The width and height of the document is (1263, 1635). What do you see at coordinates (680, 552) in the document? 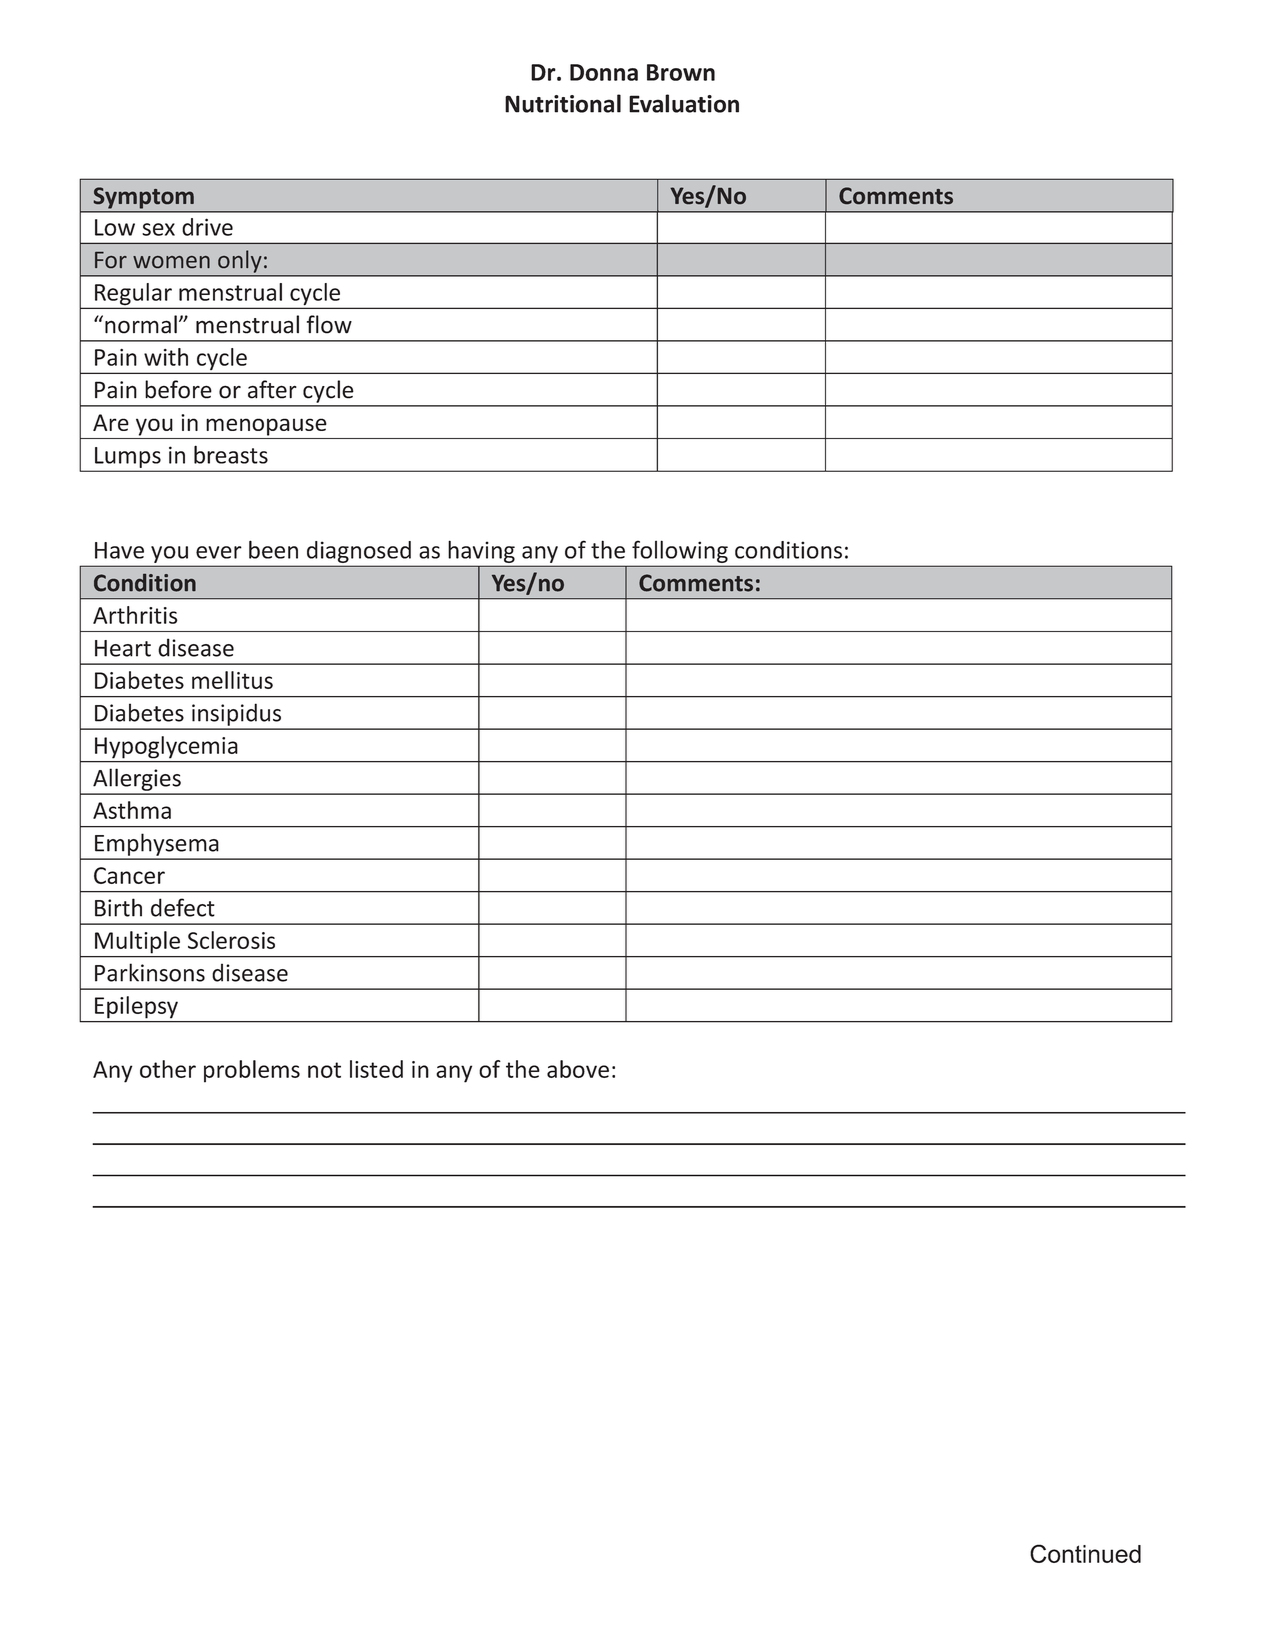
I see `following` at bounding box center [680, 552].
